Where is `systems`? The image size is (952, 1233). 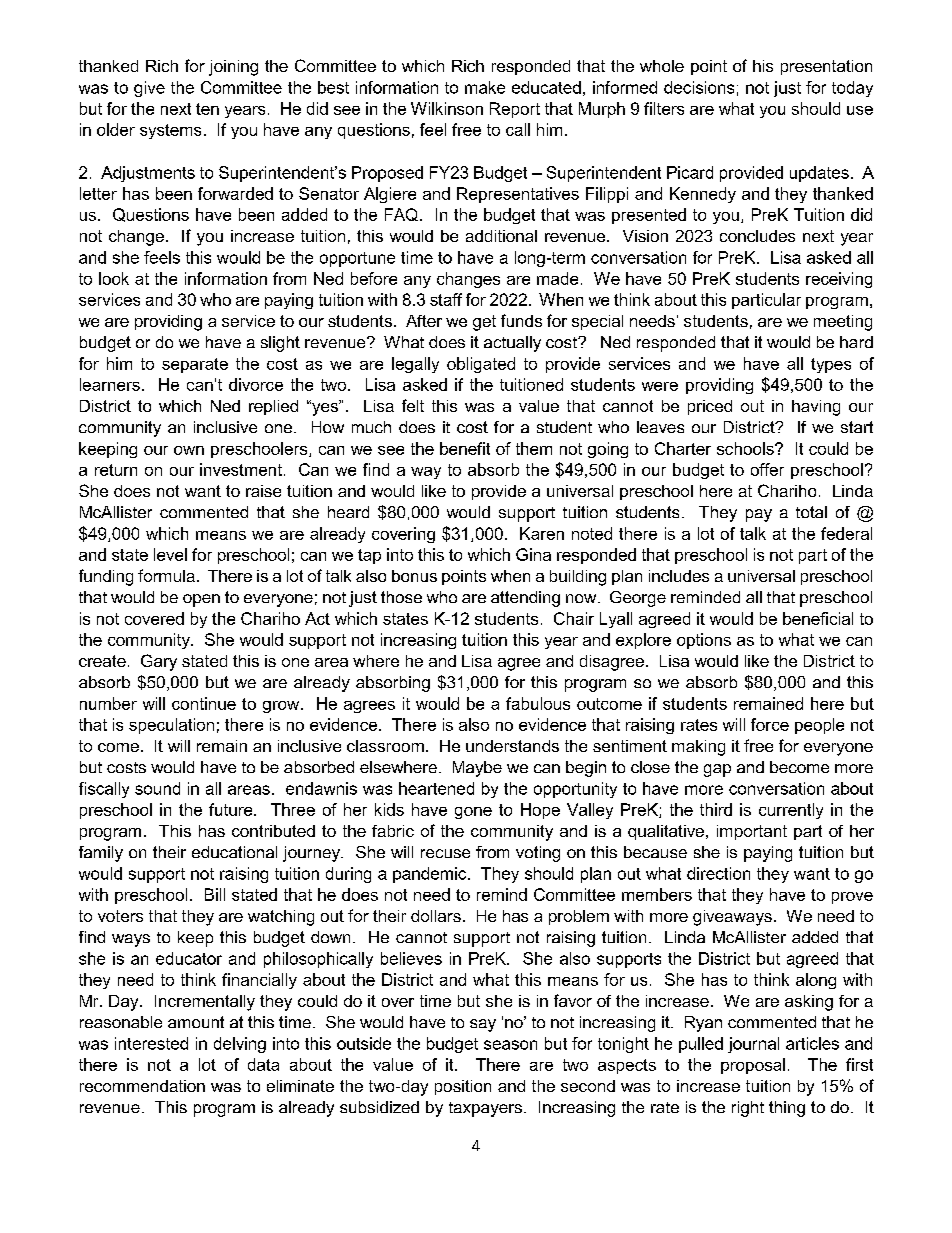 systems is located at coordinates (170, 131).
